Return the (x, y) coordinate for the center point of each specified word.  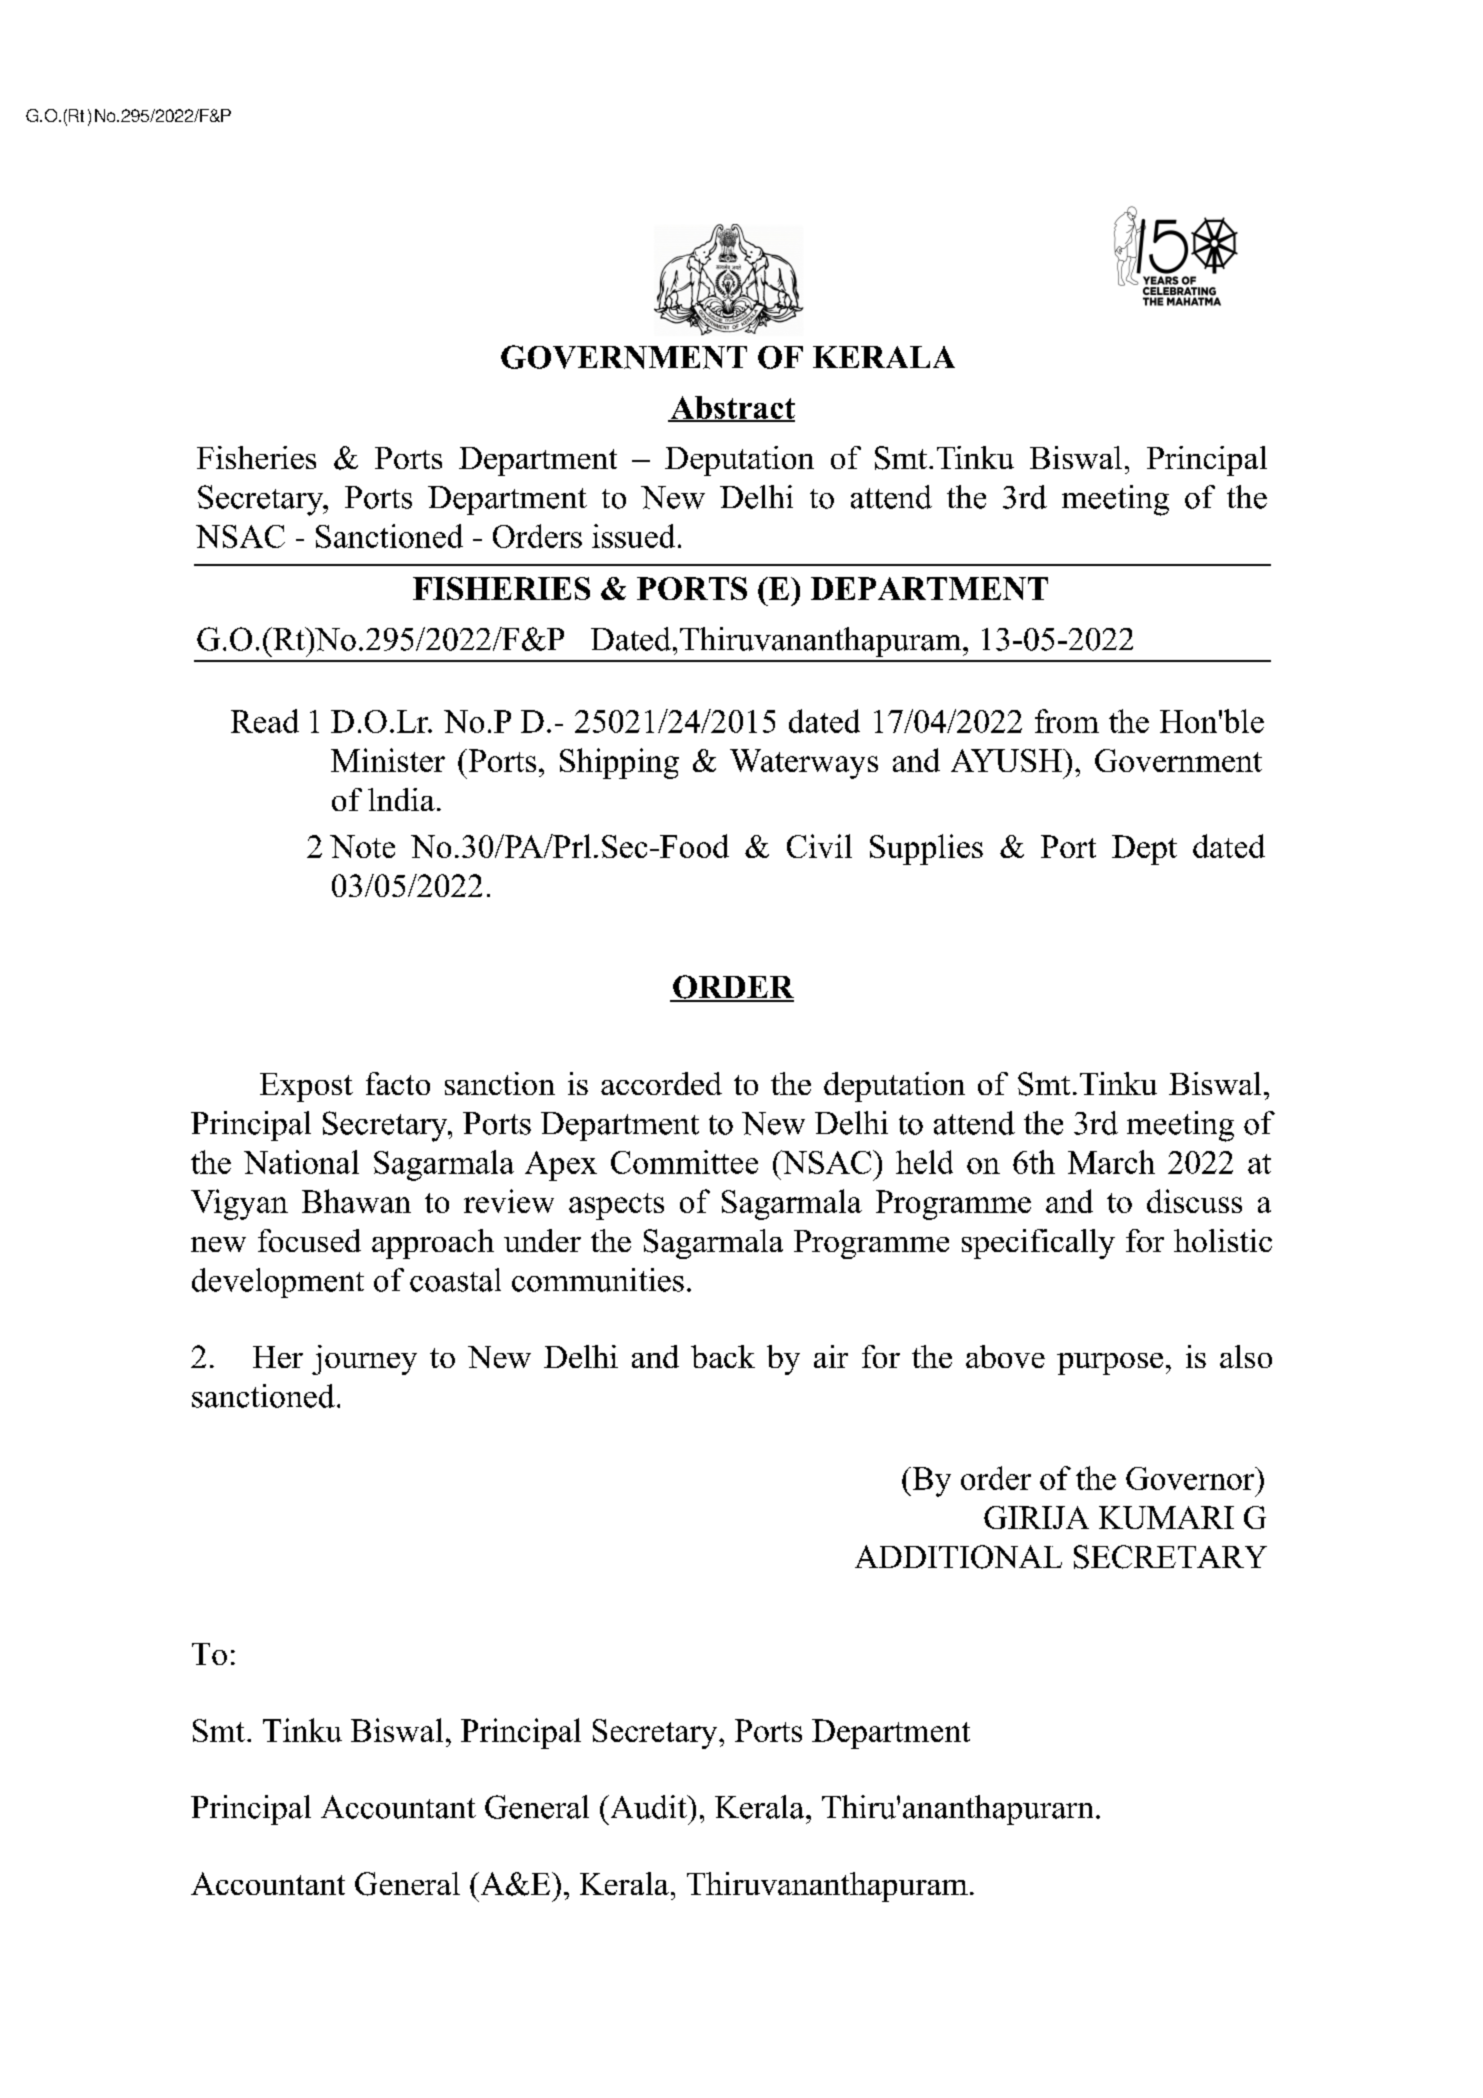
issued (633, 536)
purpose (1110, 1364)
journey (364, 1360)
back (723, 1356)
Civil (819, 846)
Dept (1144, 850)
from (1067, 721)
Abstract (731, 409)
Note (362, 846)
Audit (648, 1807)
